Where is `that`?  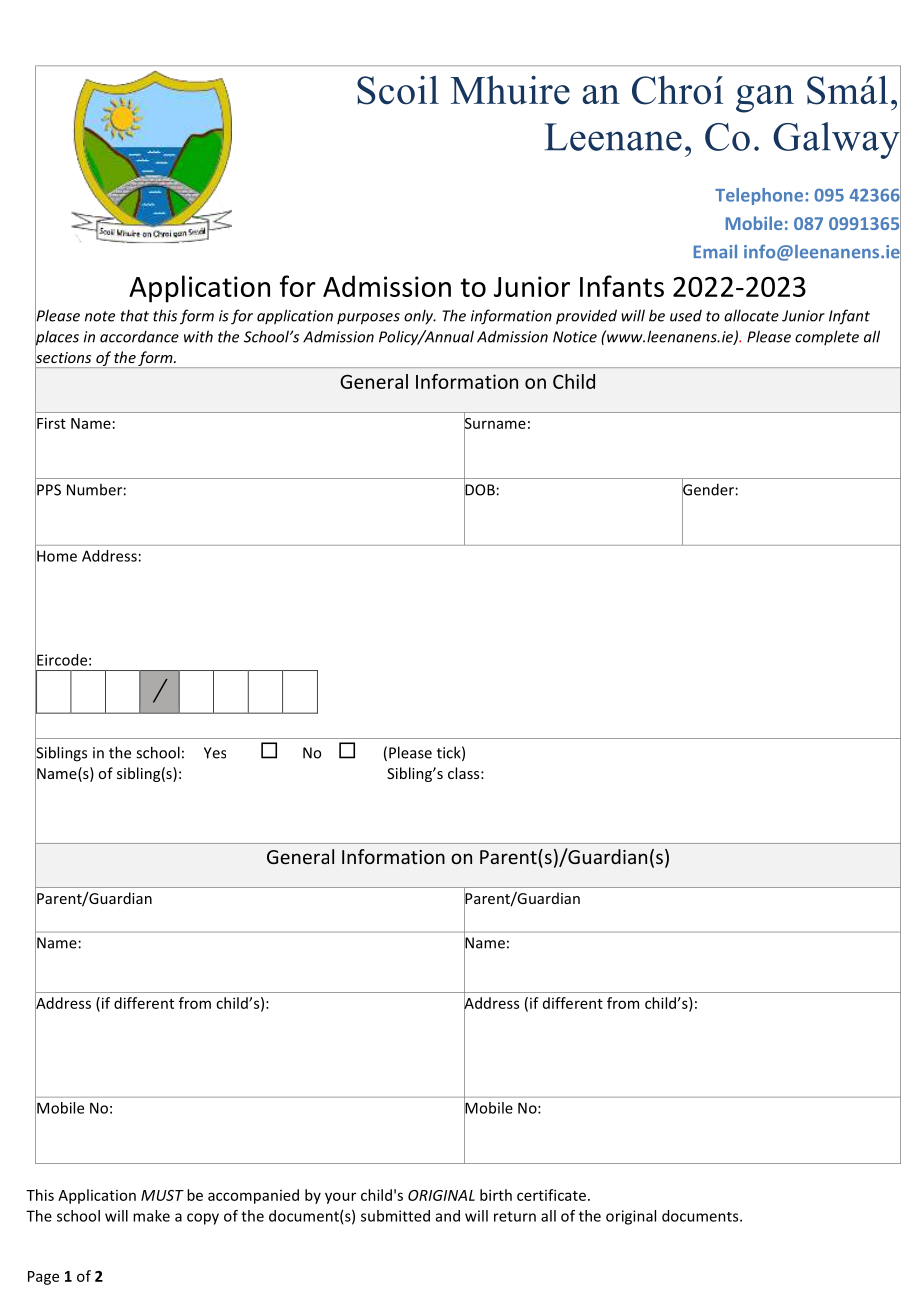
that is located at coordinates (135, 315).
